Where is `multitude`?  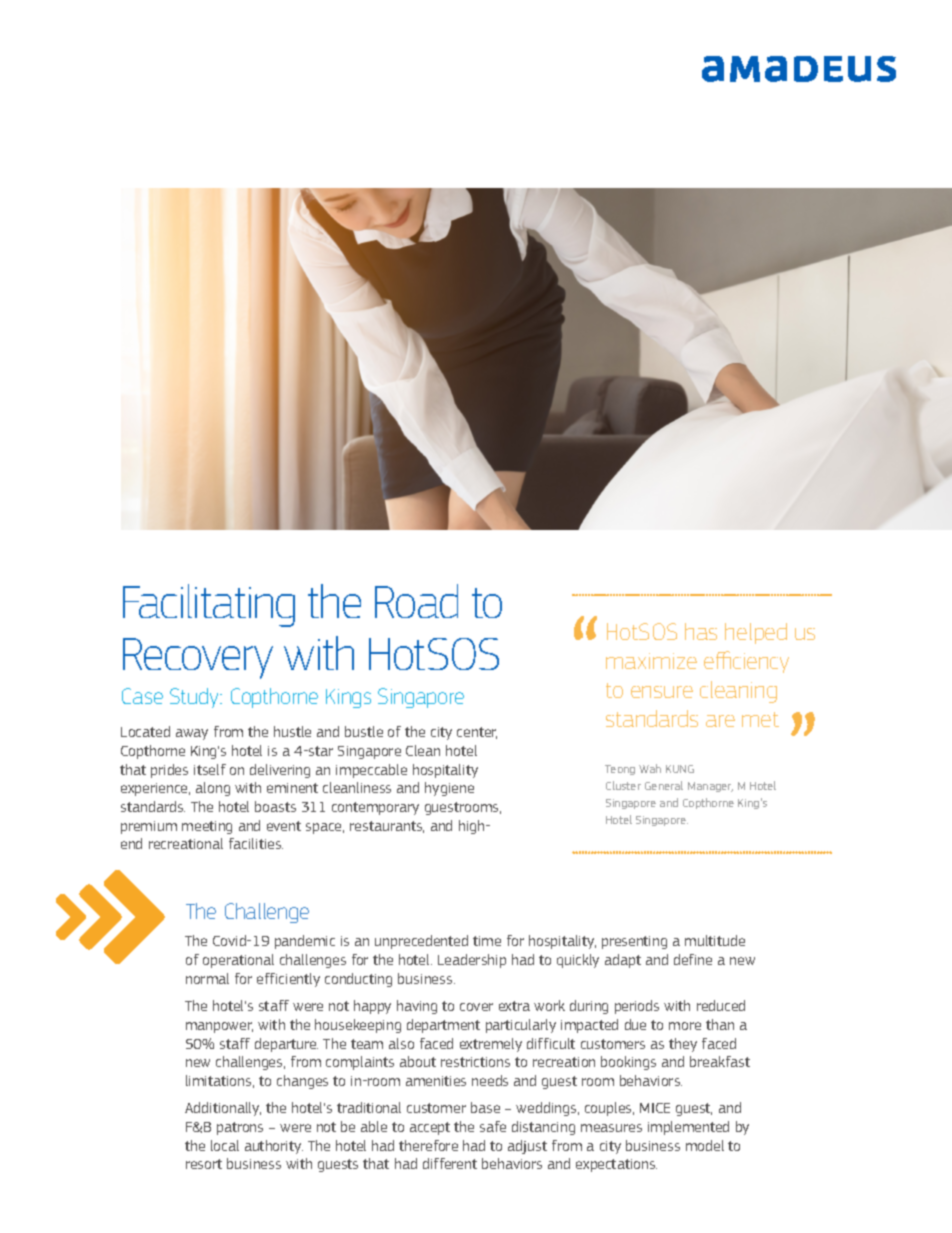 multitude is located at coordinates (715, 940).
